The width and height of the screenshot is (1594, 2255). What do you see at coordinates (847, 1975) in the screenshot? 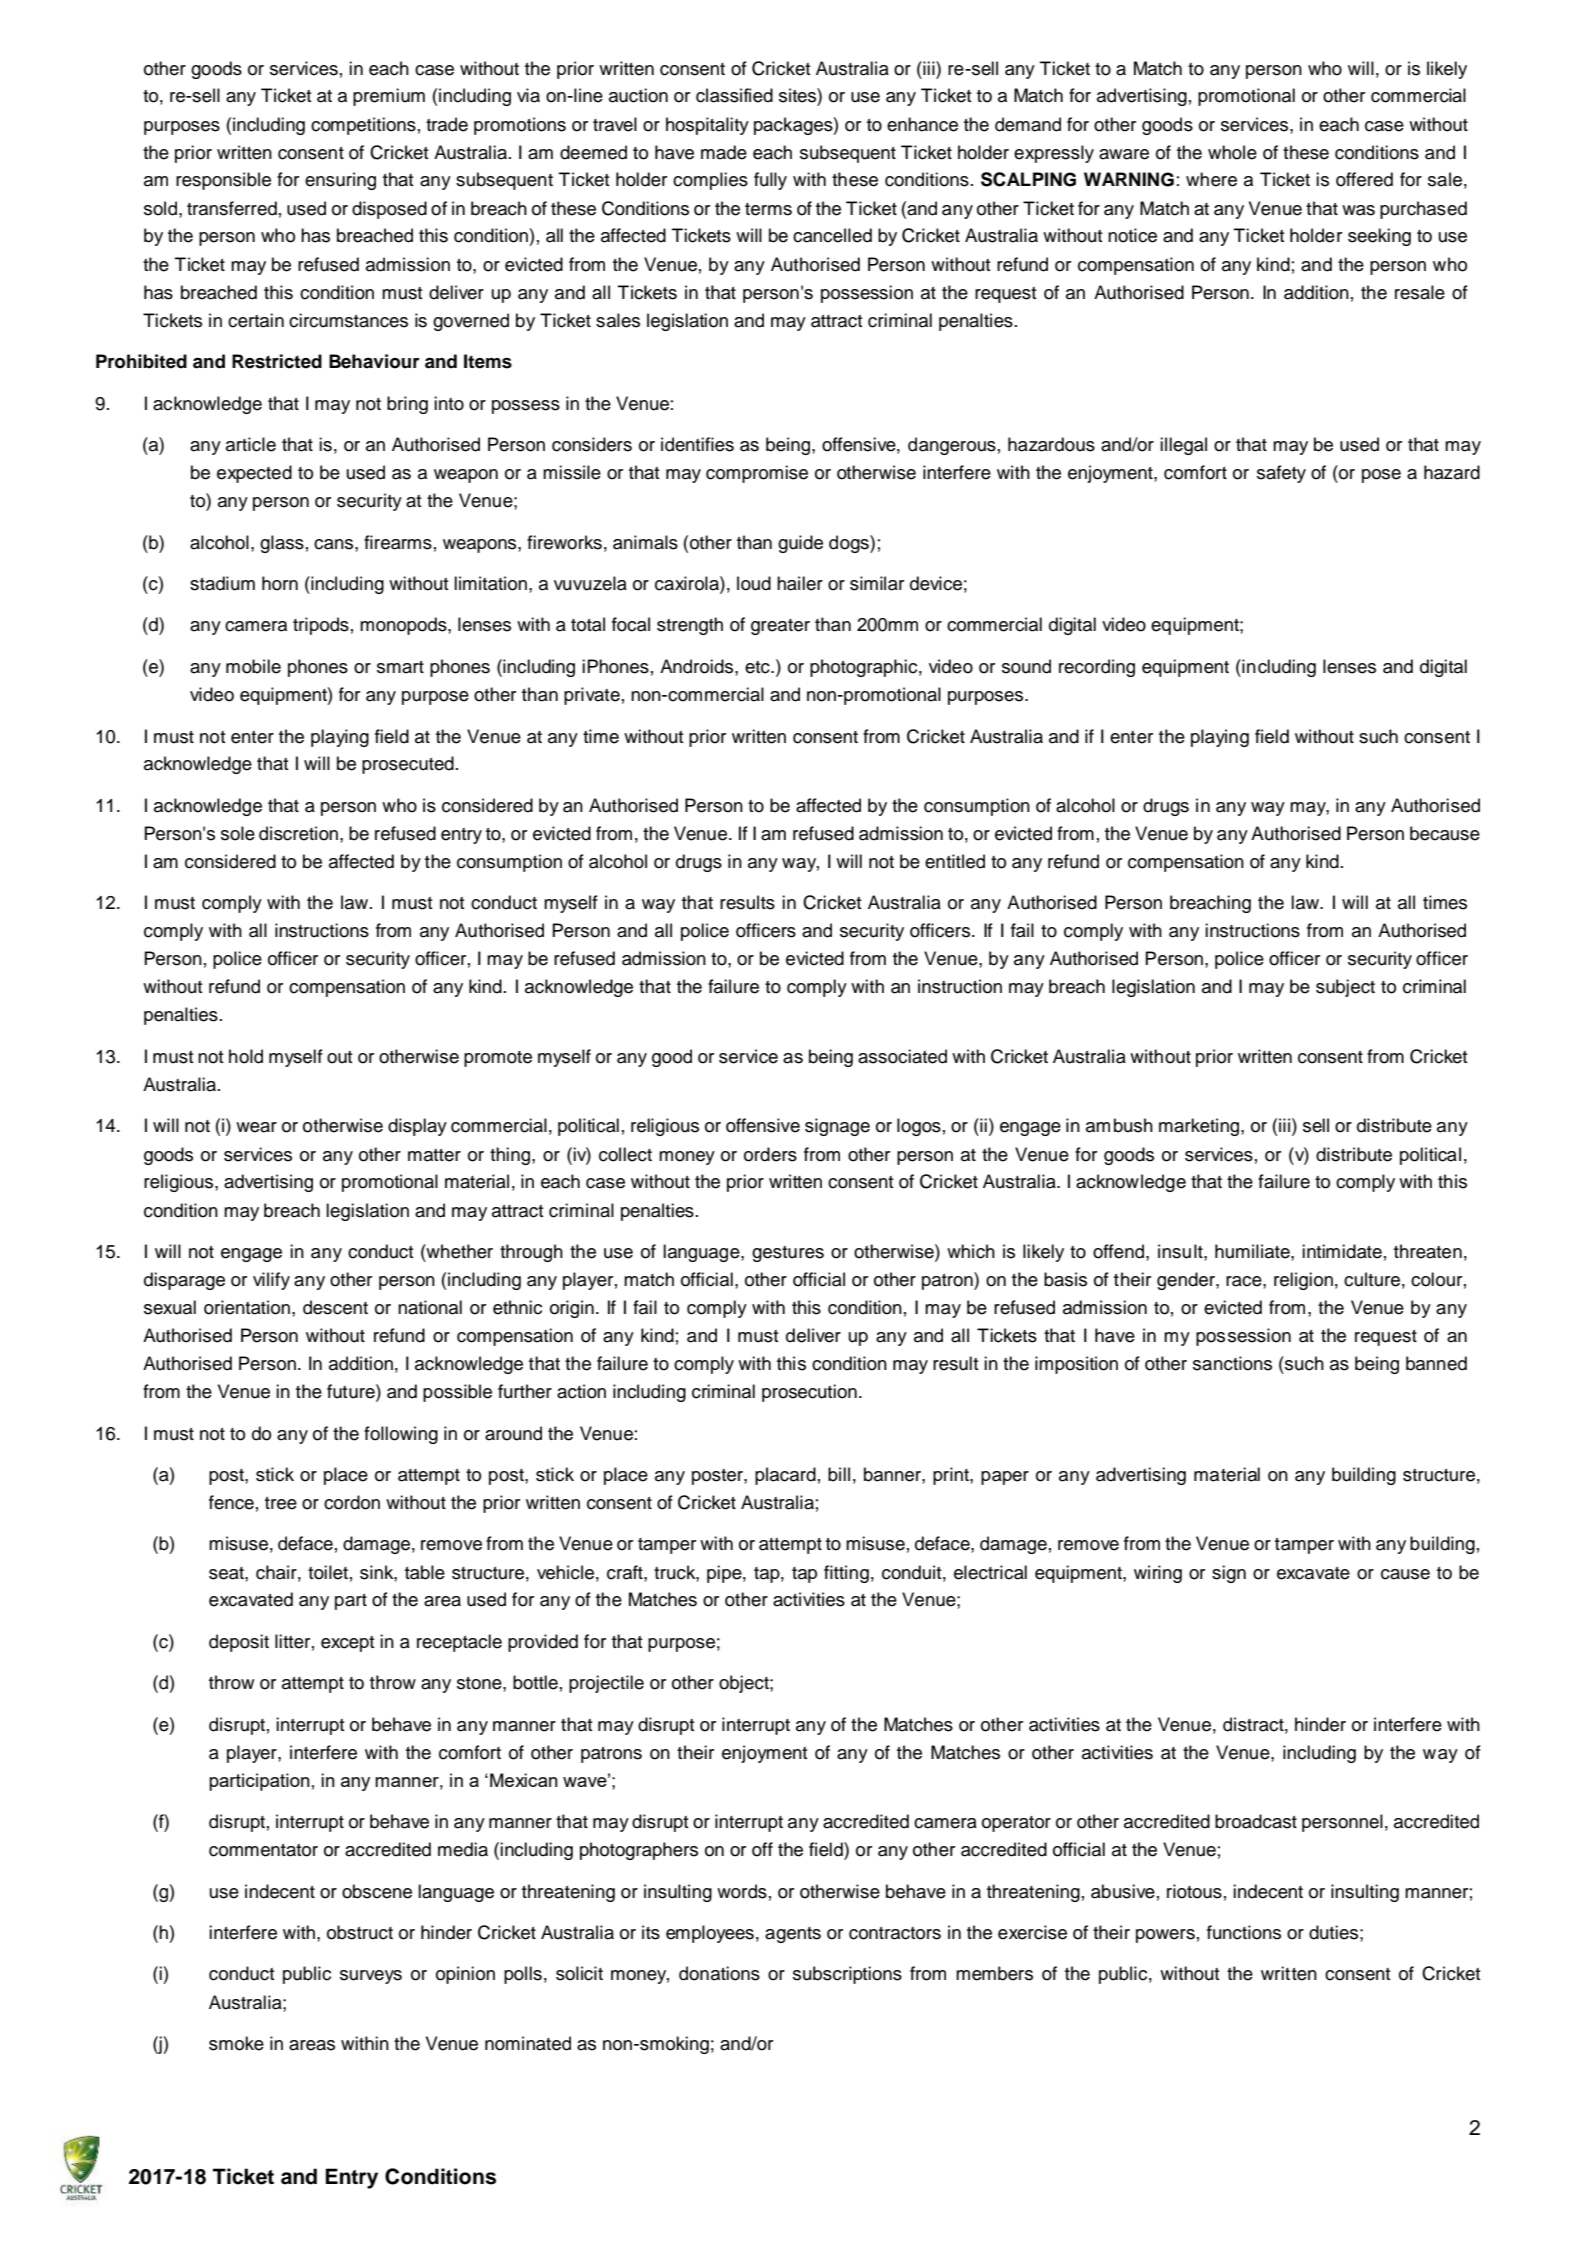
I see `subscriptions` at bounding box center [847, 1975].
